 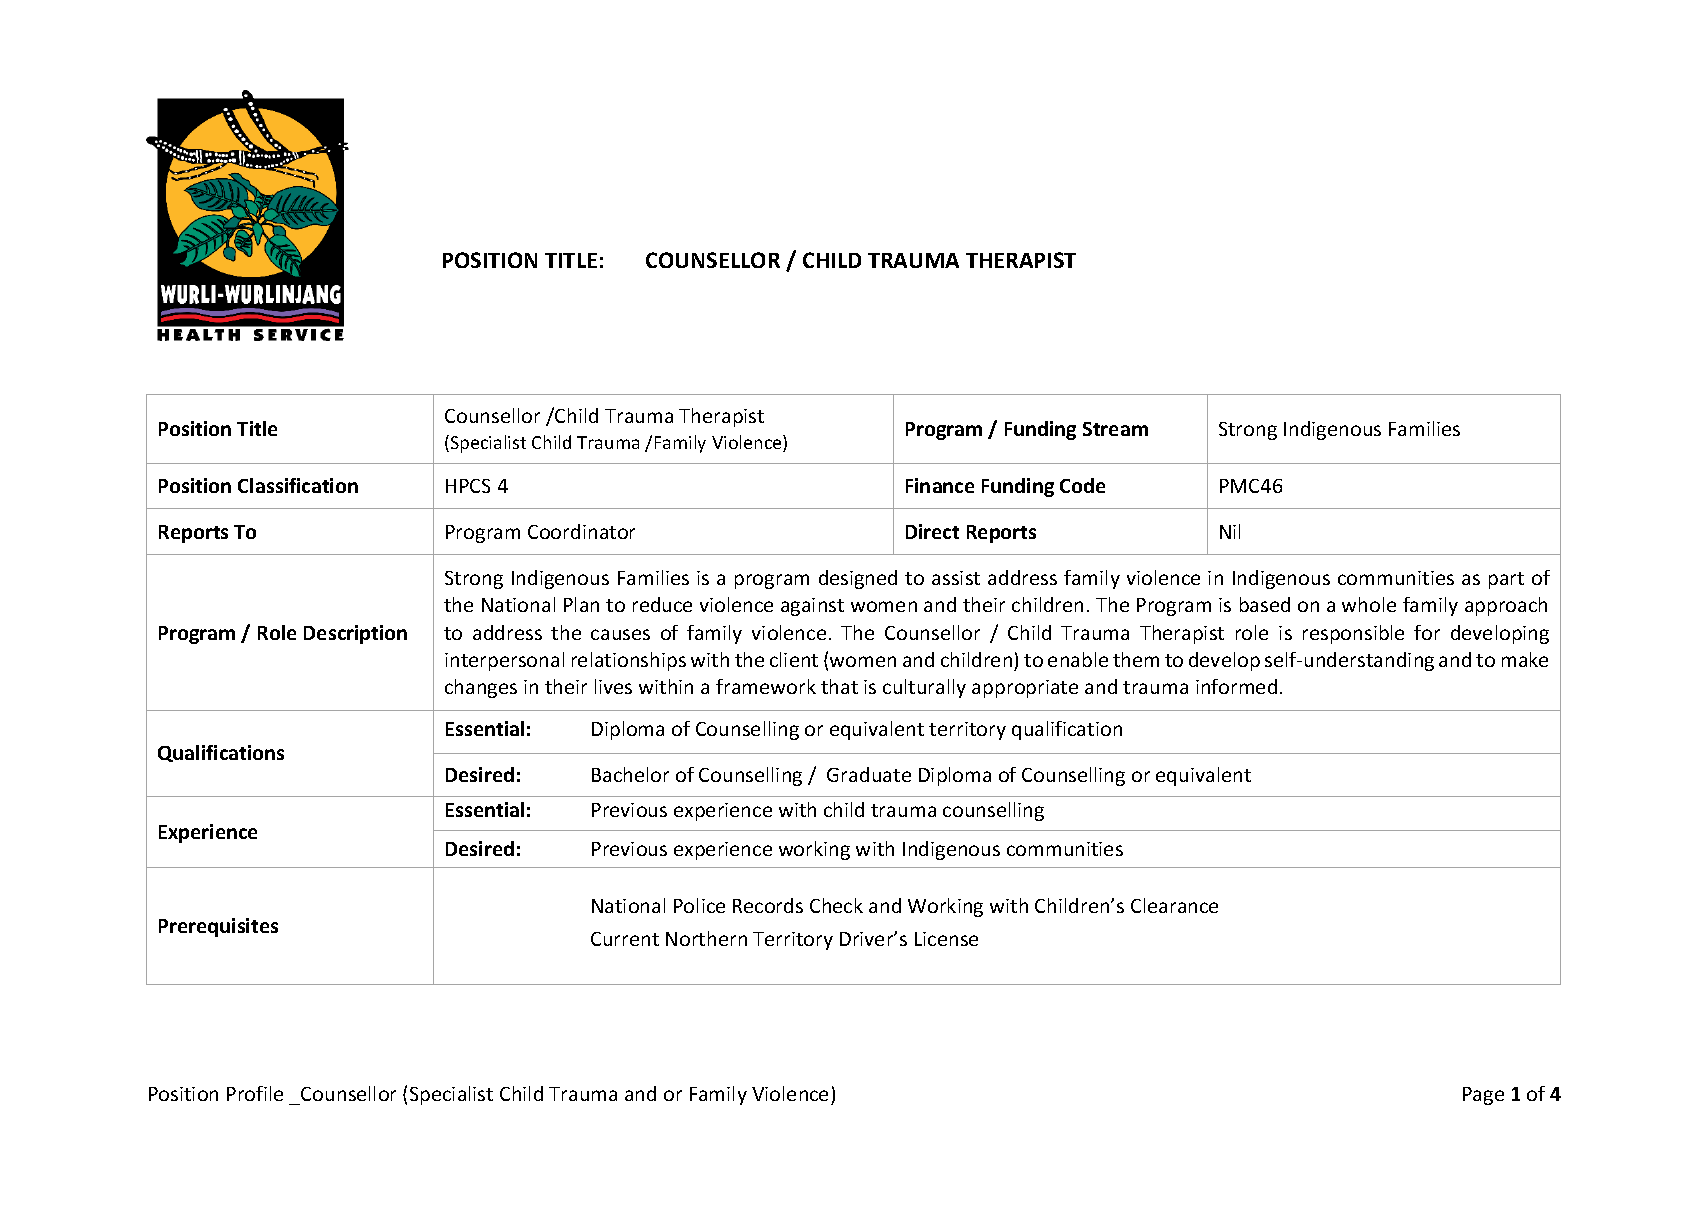 I want to click on Finance, so click(x=940, y=485).
